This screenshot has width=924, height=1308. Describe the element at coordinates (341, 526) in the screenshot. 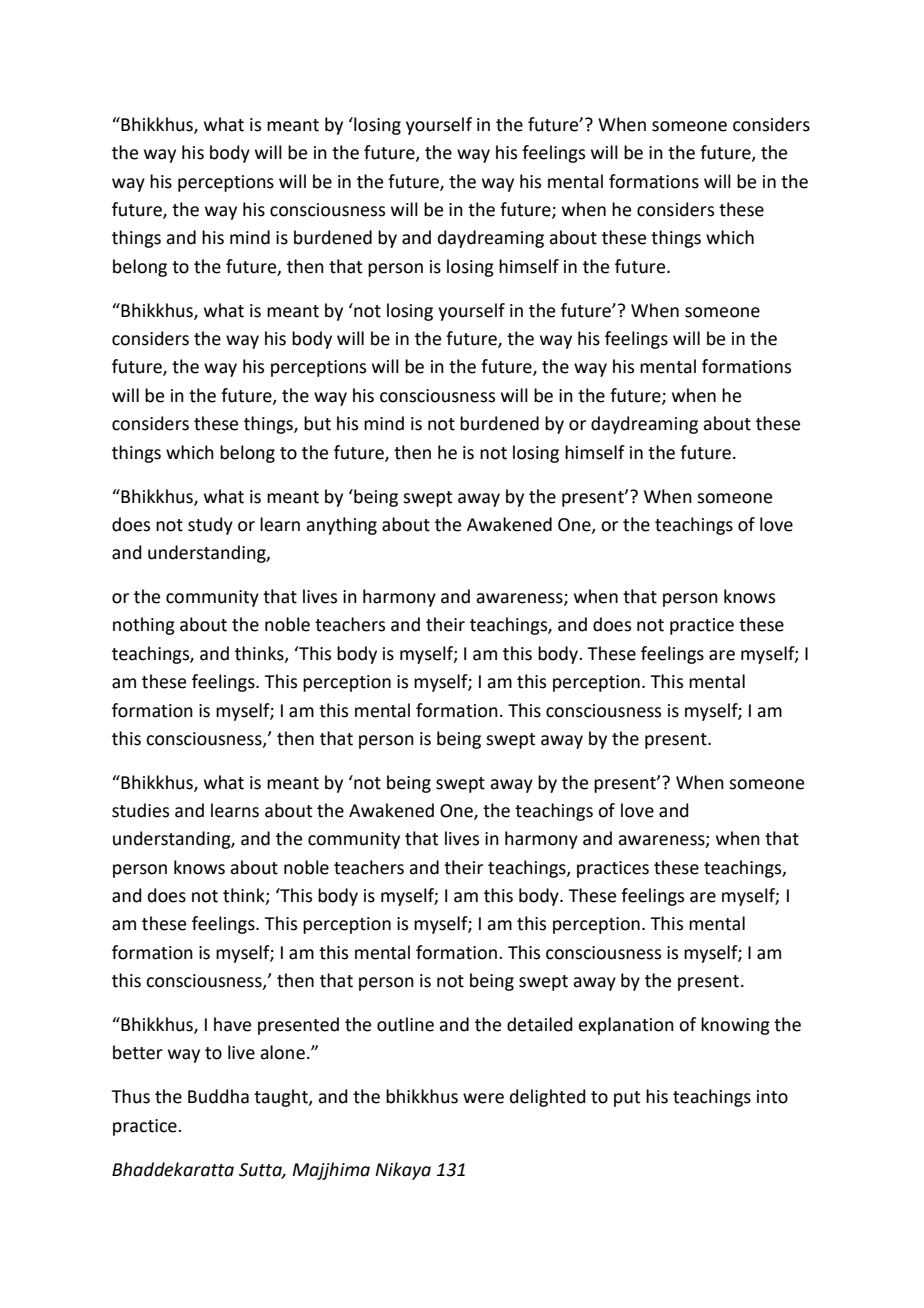

I see `anything` at that location.
